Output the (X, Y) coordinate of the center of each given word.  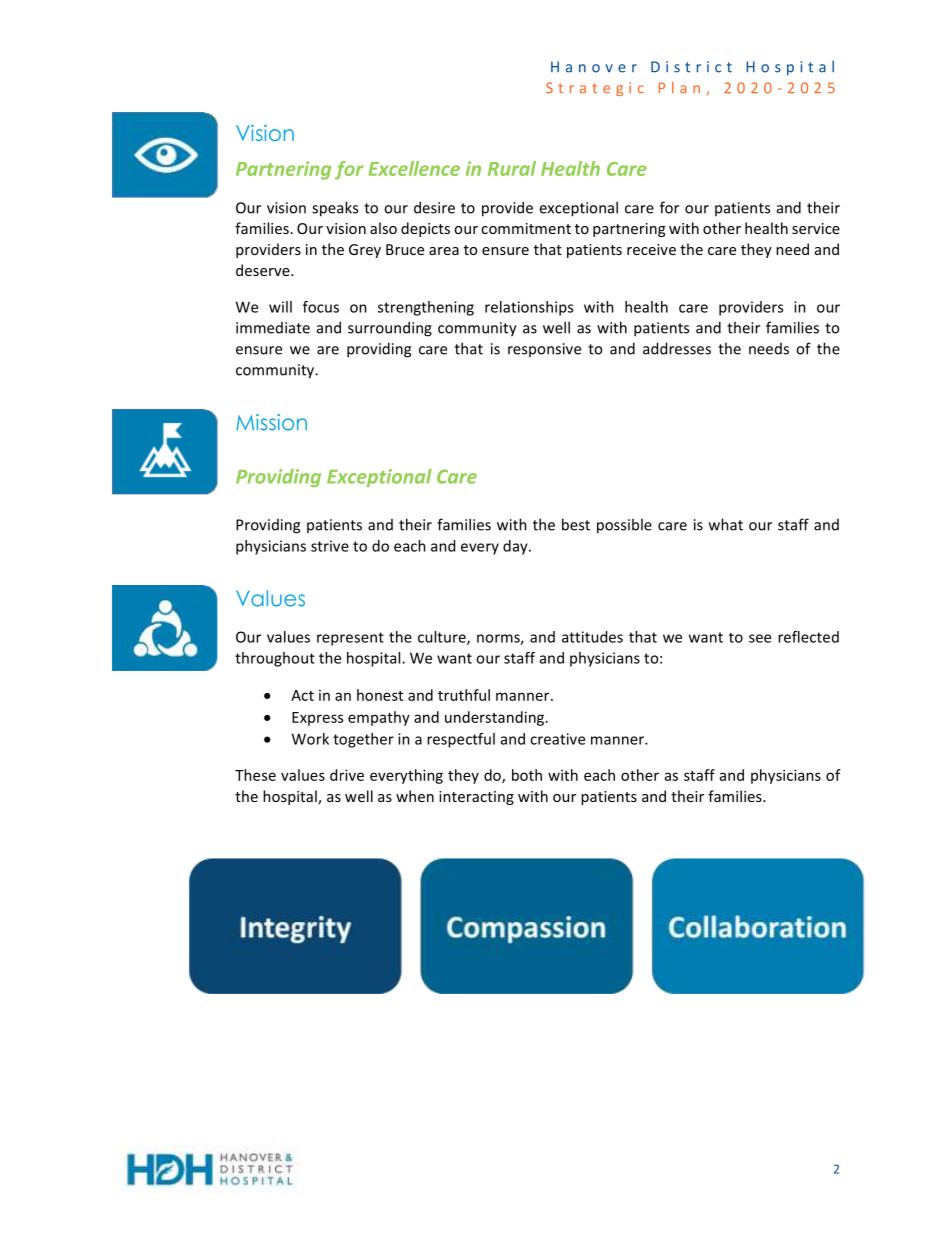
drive (347, 775)
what (726, 524)
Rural (512, 168)
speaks (335, 209)
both (527, 775)
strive (330, 546)
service (816, 228)
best (576, 524)
